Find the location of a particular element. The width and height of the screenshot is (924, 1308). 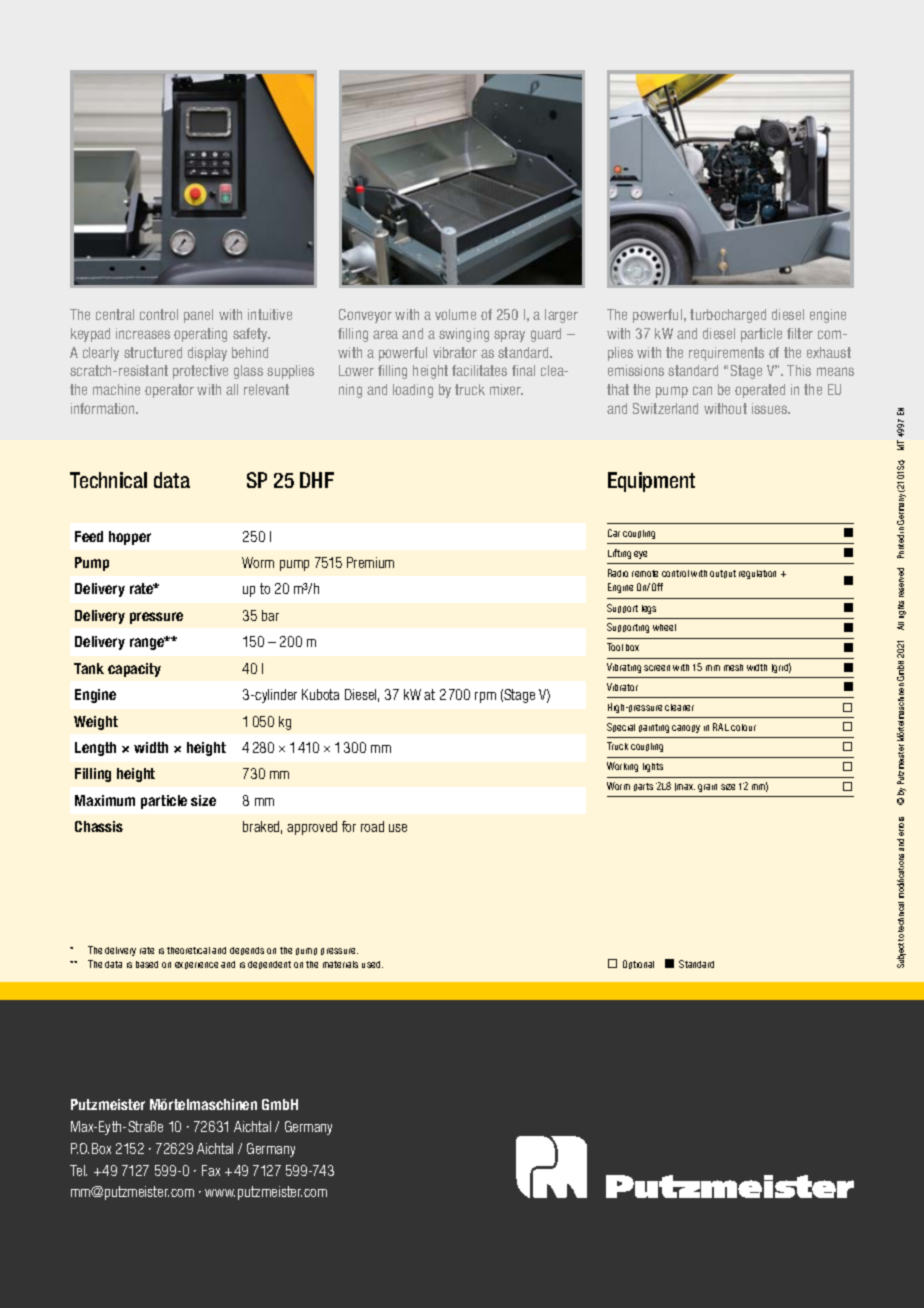

rpm is located at coordinates (485, 697).
